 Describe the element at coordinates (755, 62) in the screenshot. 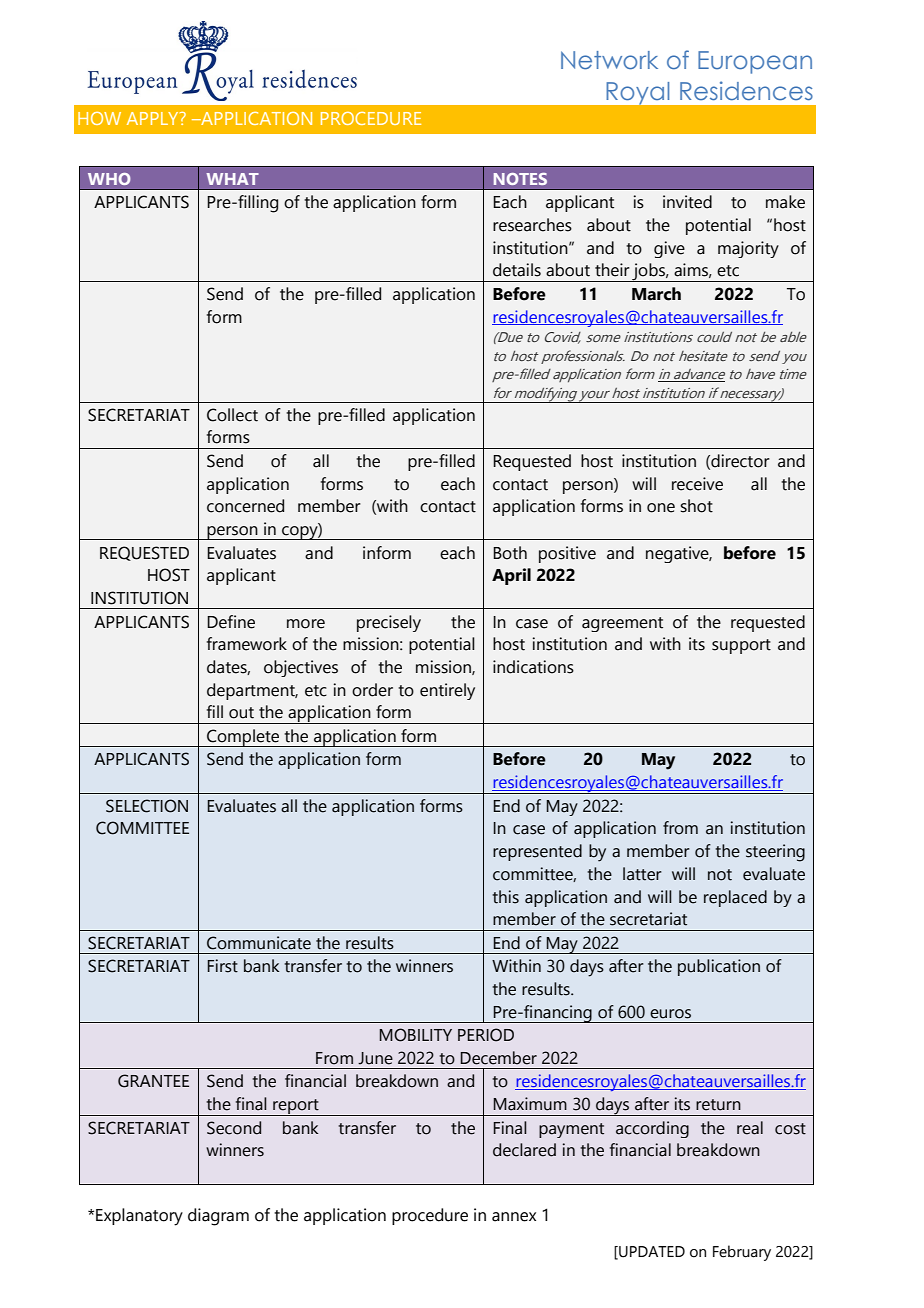

I see `European` at that location.
